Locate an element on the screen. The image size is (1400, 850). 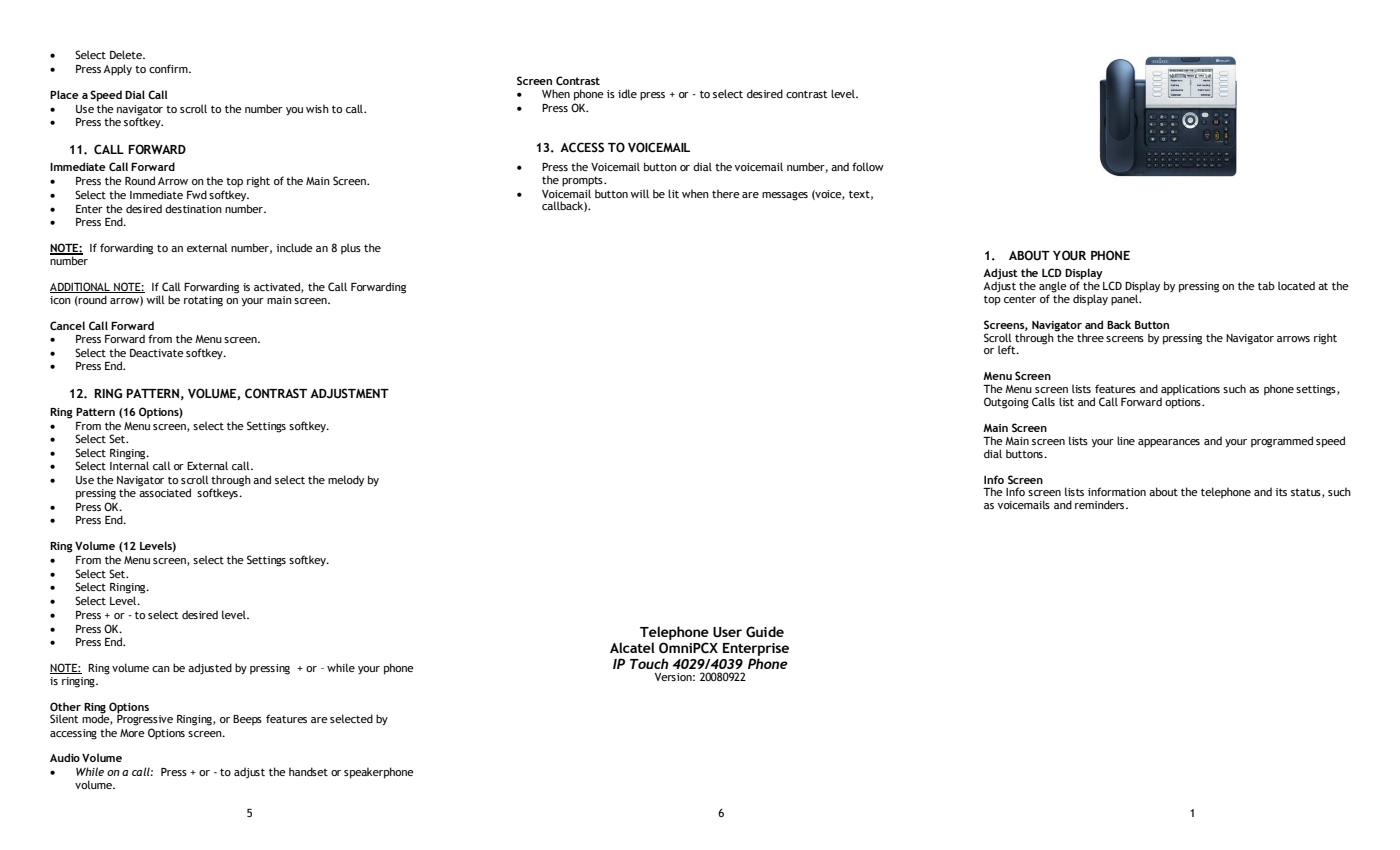
Touch is located at coordinates (649, 663).
